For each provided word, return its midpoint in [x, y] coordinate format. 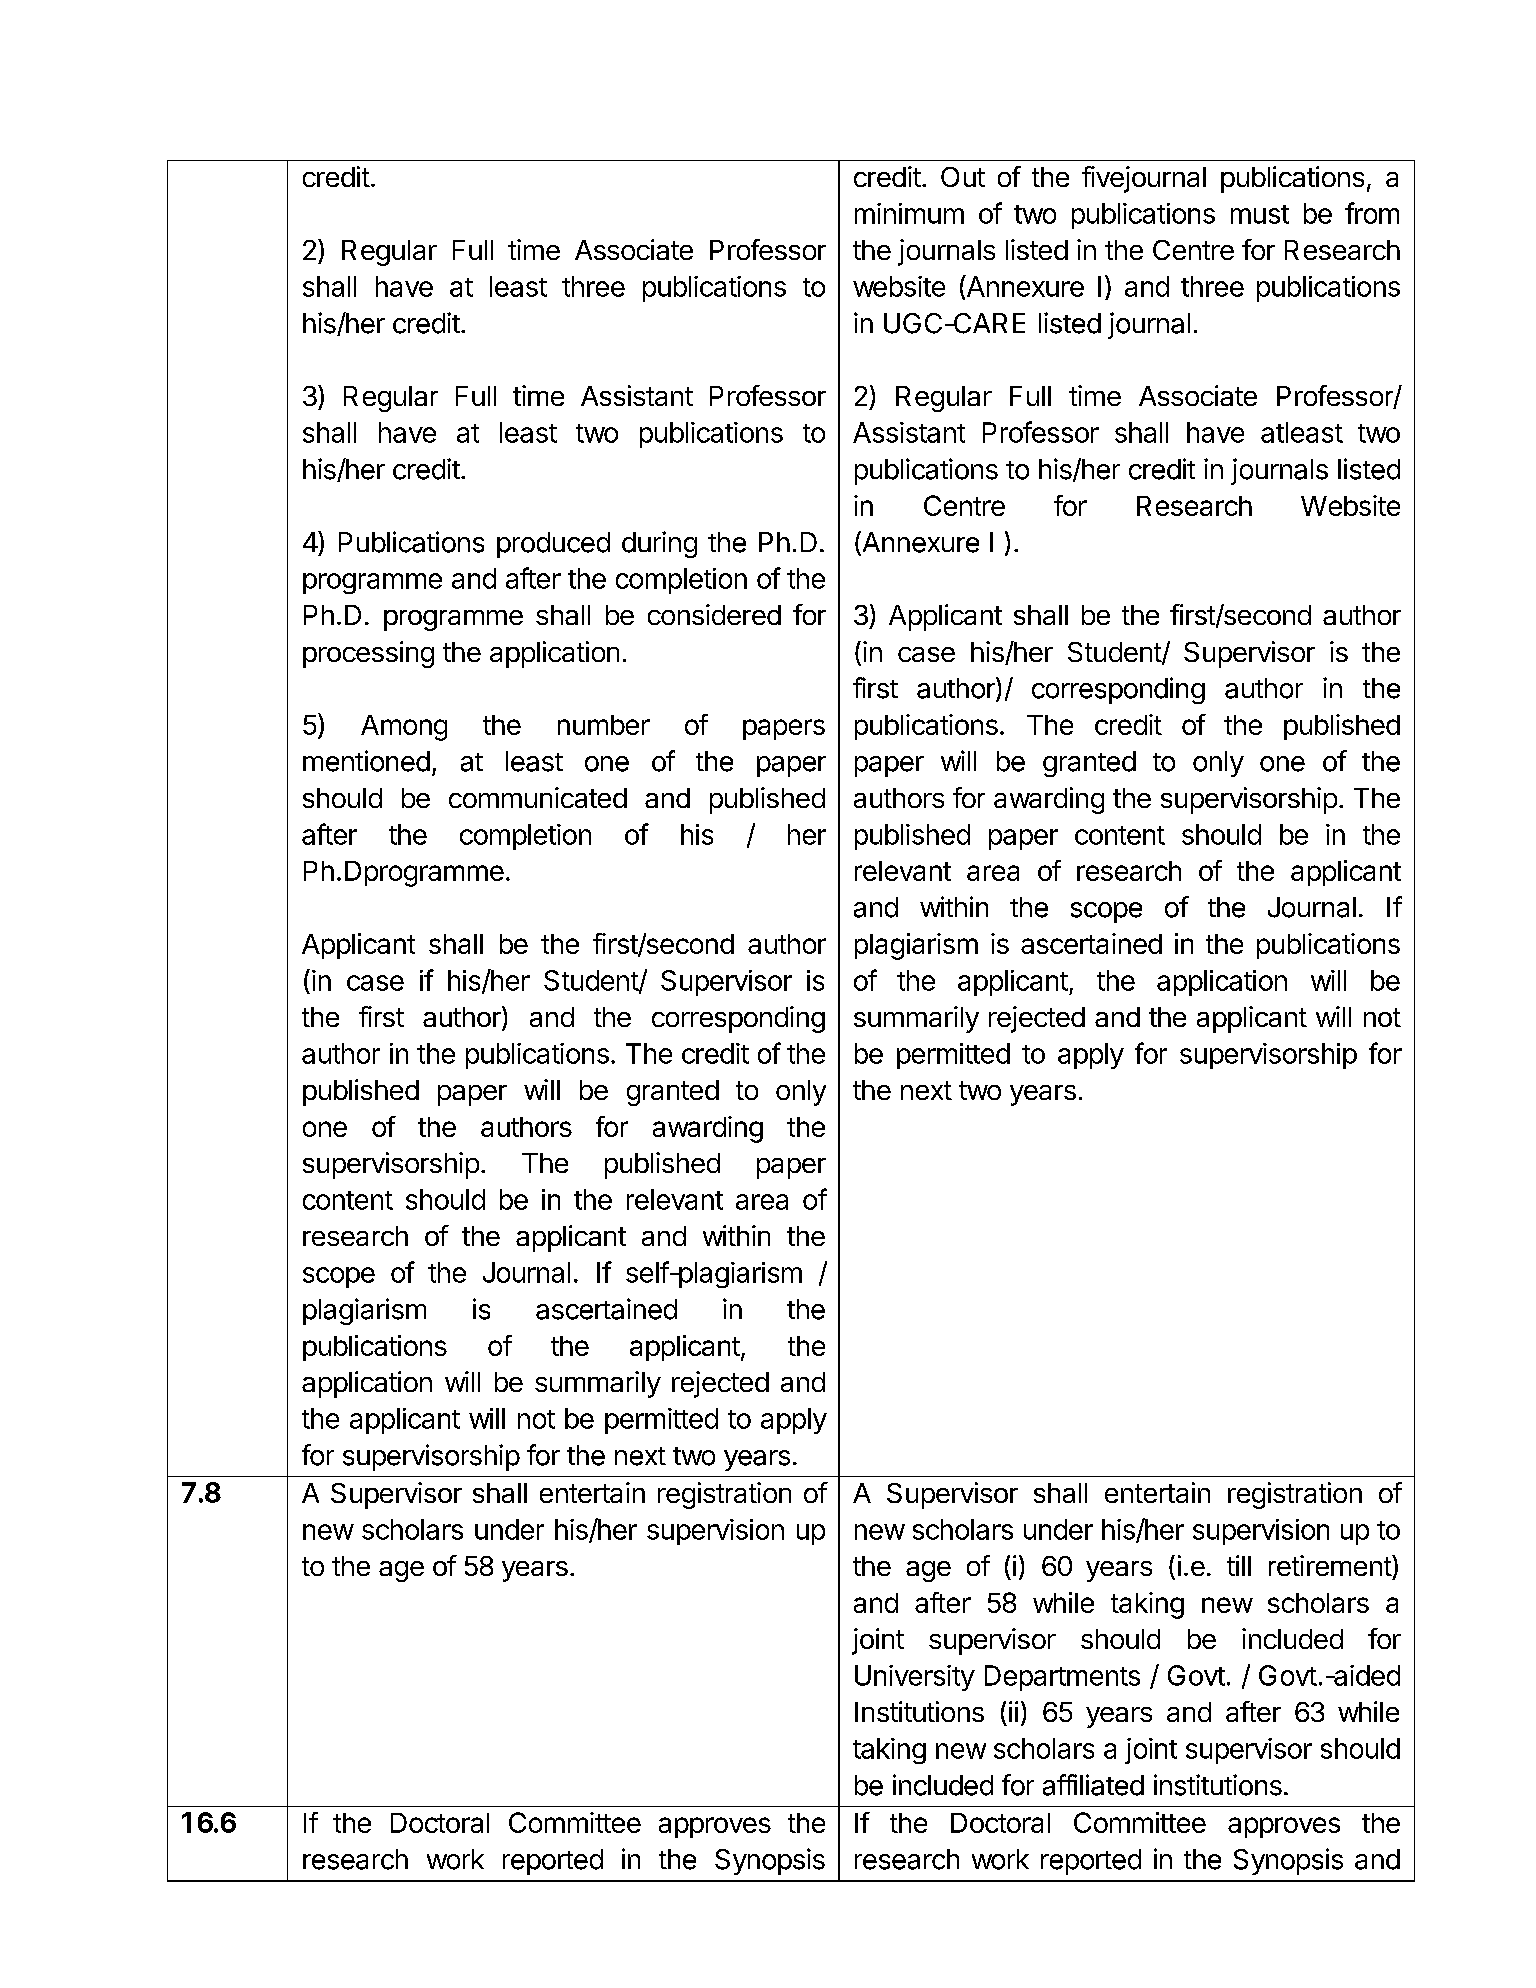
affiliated [1093, 1785]
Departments [1062, 1678]
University [915, 1678]
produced [553, 545]
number [604, 725]
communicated [538, 797]
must [1260, 214]
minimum [909, 213]
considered [714, 614]
